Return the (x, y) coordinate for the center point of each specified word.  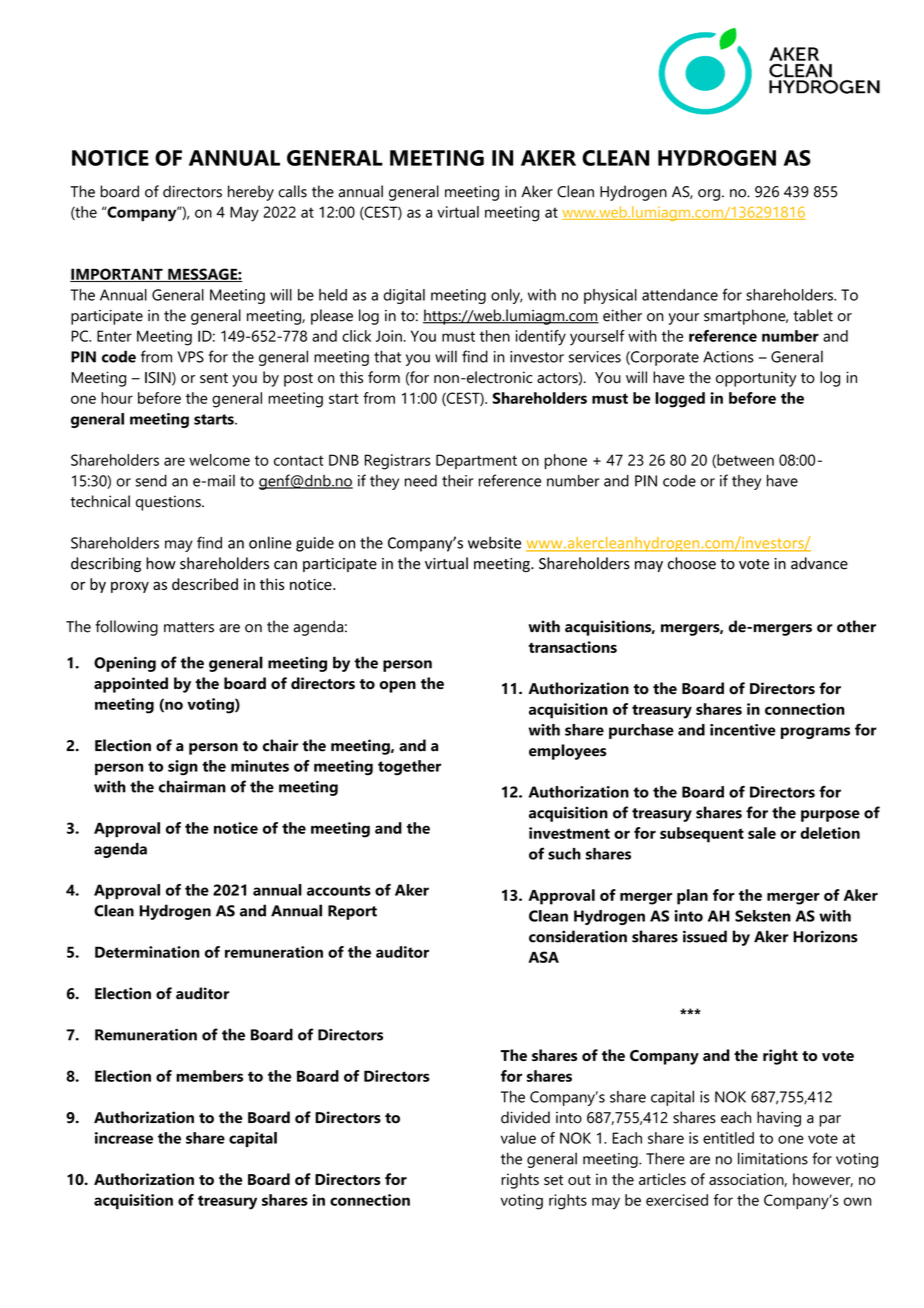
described (205, 584)
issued (705, 936)
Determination (147, 952)
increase (124, 1138)
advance (819, 563)
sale (762, 833)
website (494, 542)
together (409, 768)
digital (404, 296)
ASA (543, 957)
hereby (251, 193)
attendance (680, 295)
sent (214, 378)
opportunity (756, 379)
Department (476, 461)
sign (183, 767)
